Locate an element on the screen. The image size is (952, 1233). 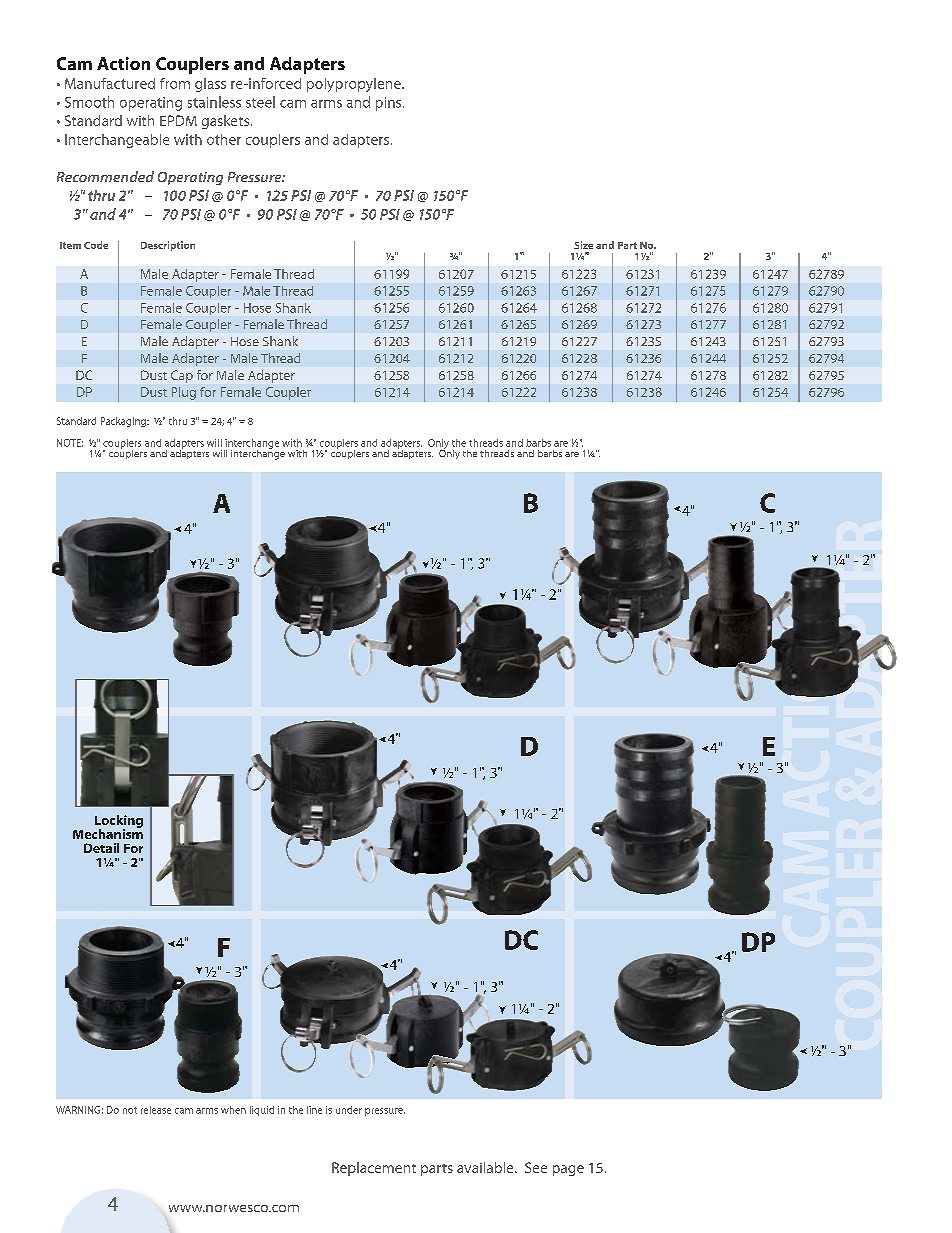
polypropylene is located at coordinates (355, 85).
